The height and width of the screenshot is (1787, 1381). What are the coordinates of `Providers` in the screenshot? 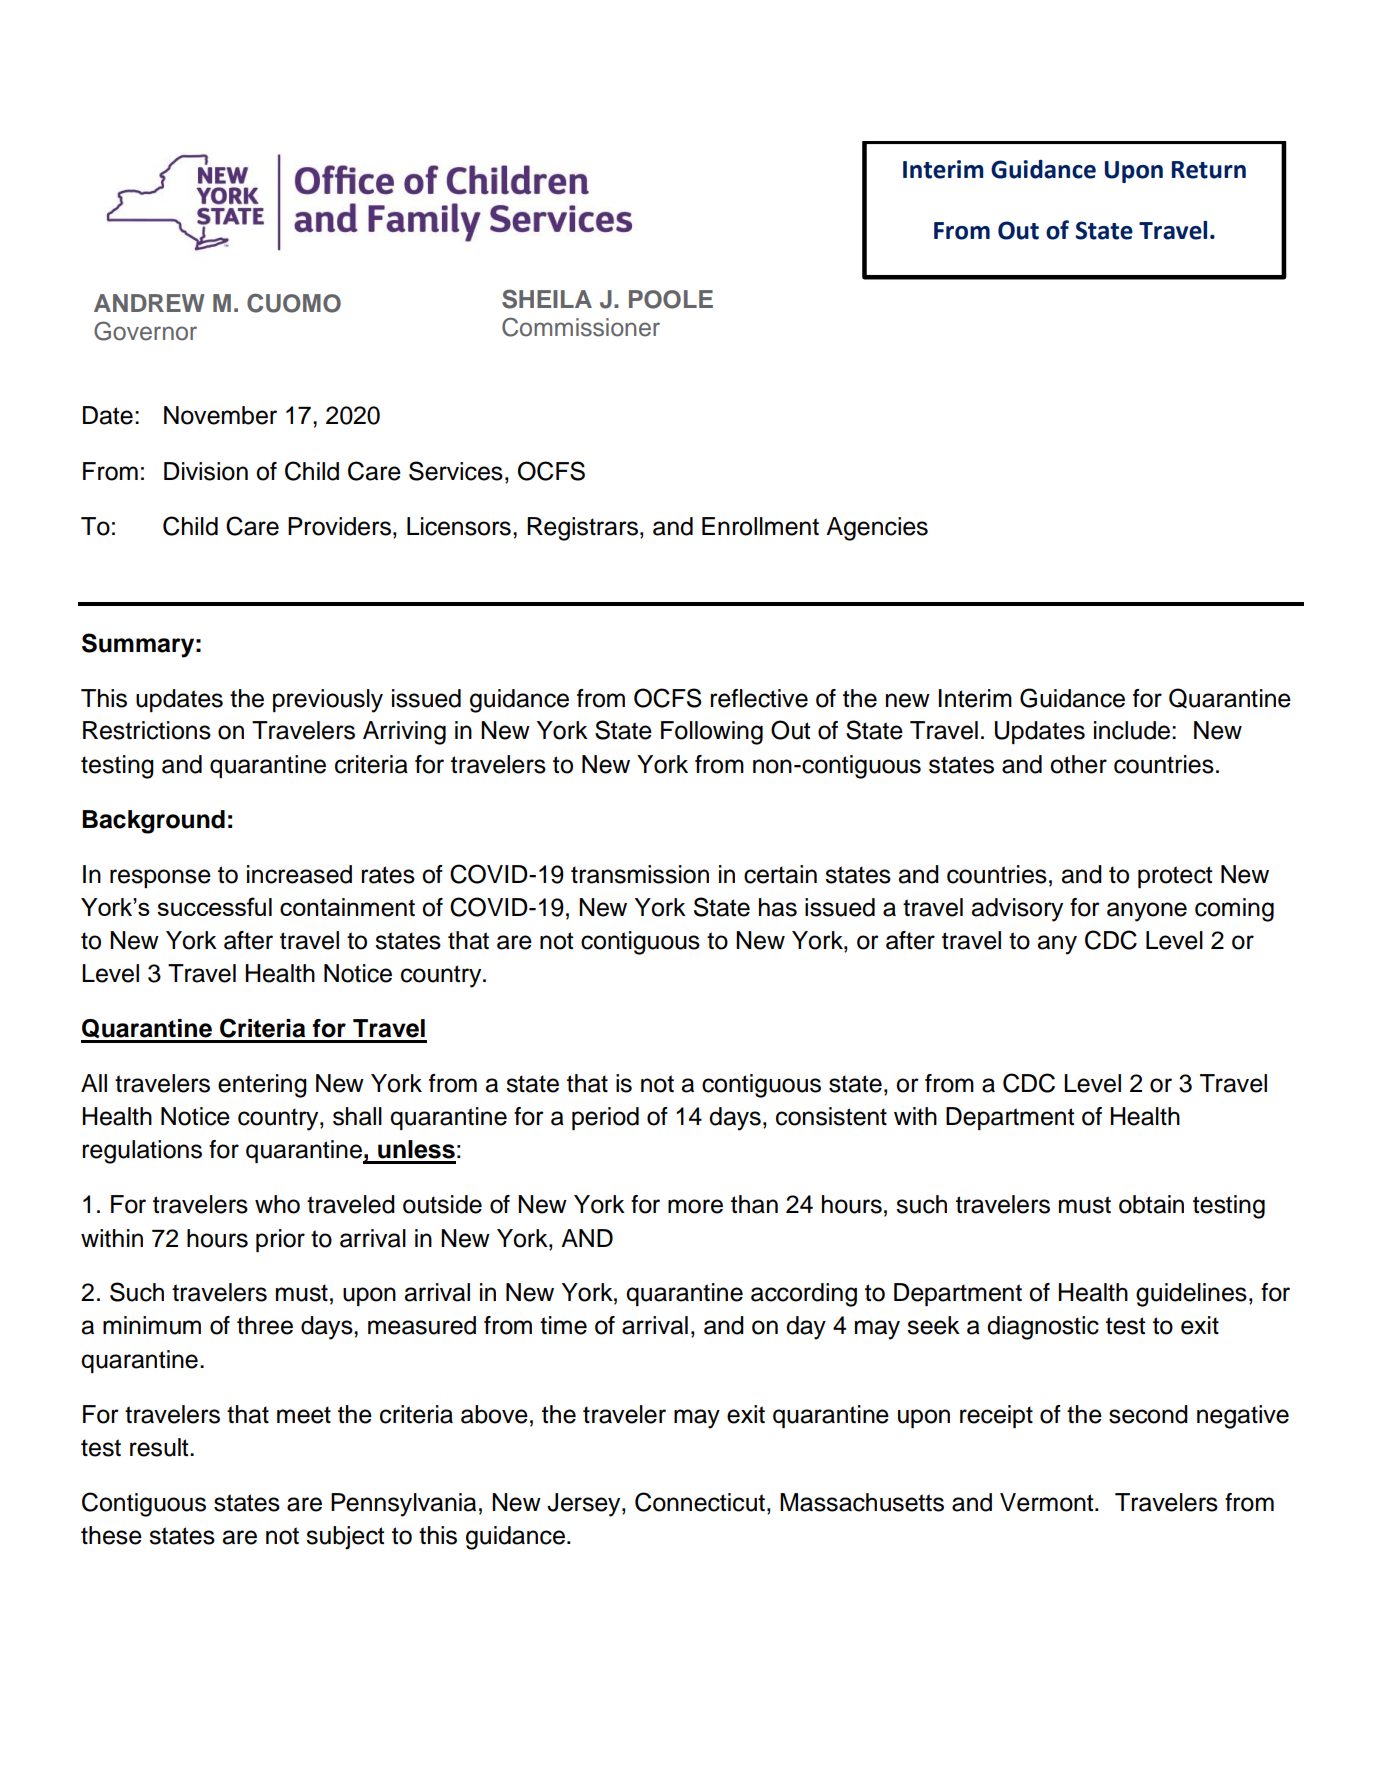 It's located at (339, 526).
